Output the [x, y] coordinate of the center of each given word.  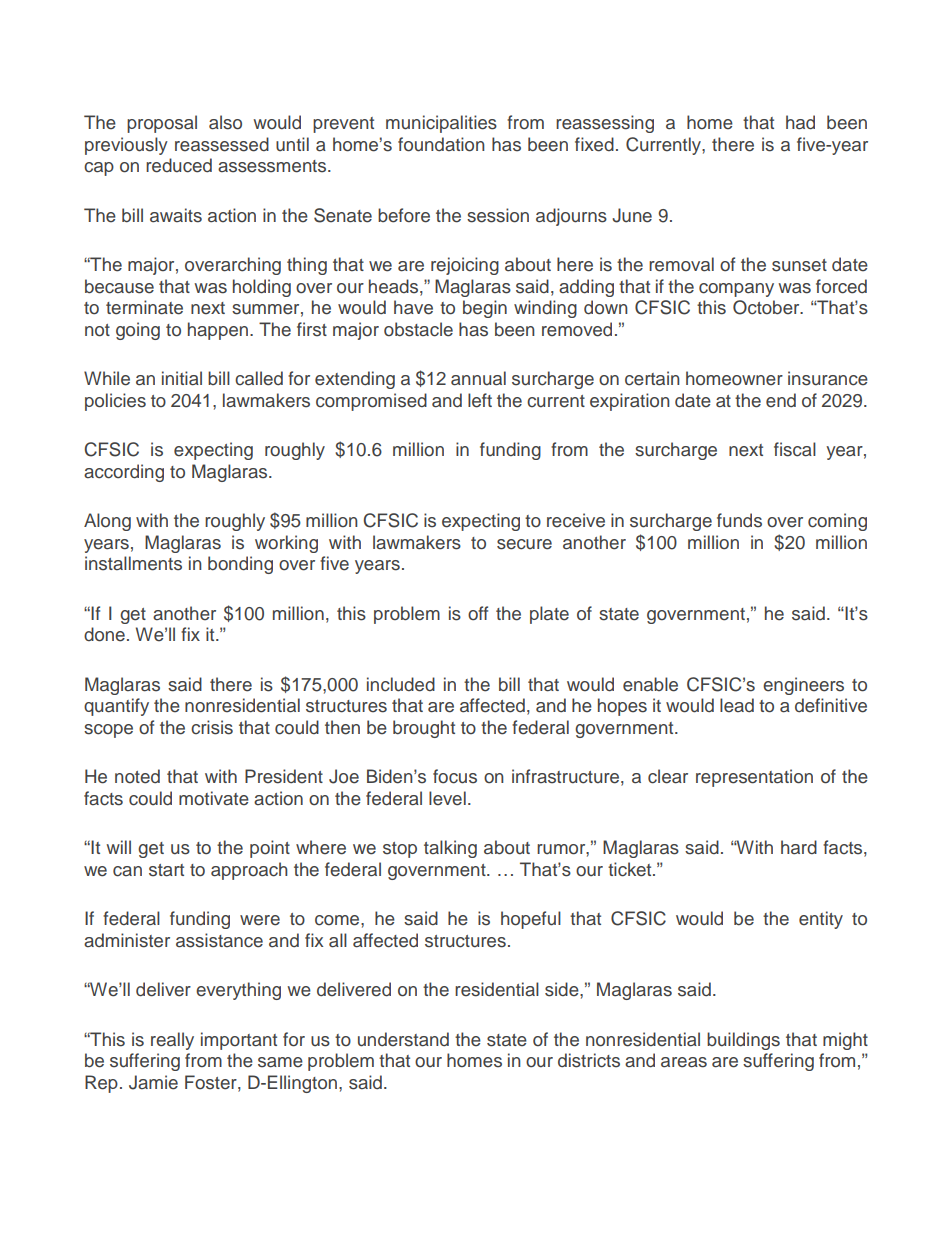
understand [403, 1039]
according [124, 473]
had [800, 122]
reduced [179, 165]
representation [754, 778]
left [480, 400]
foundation [441, 144]
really [172, 1041]
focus [455, 776]
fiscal [795, 449]
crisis [212, 727]
